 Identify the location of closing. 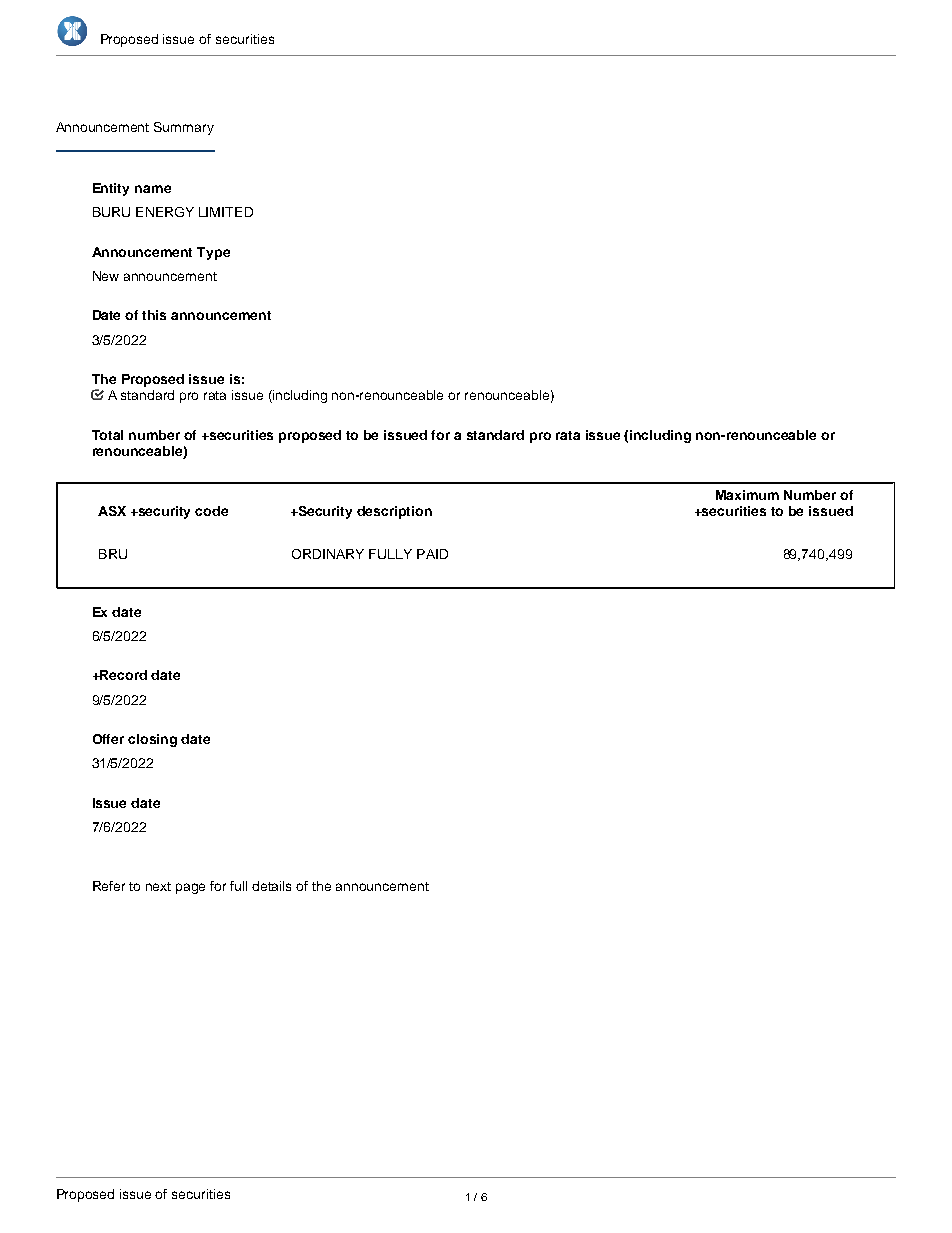
(152, 740).
